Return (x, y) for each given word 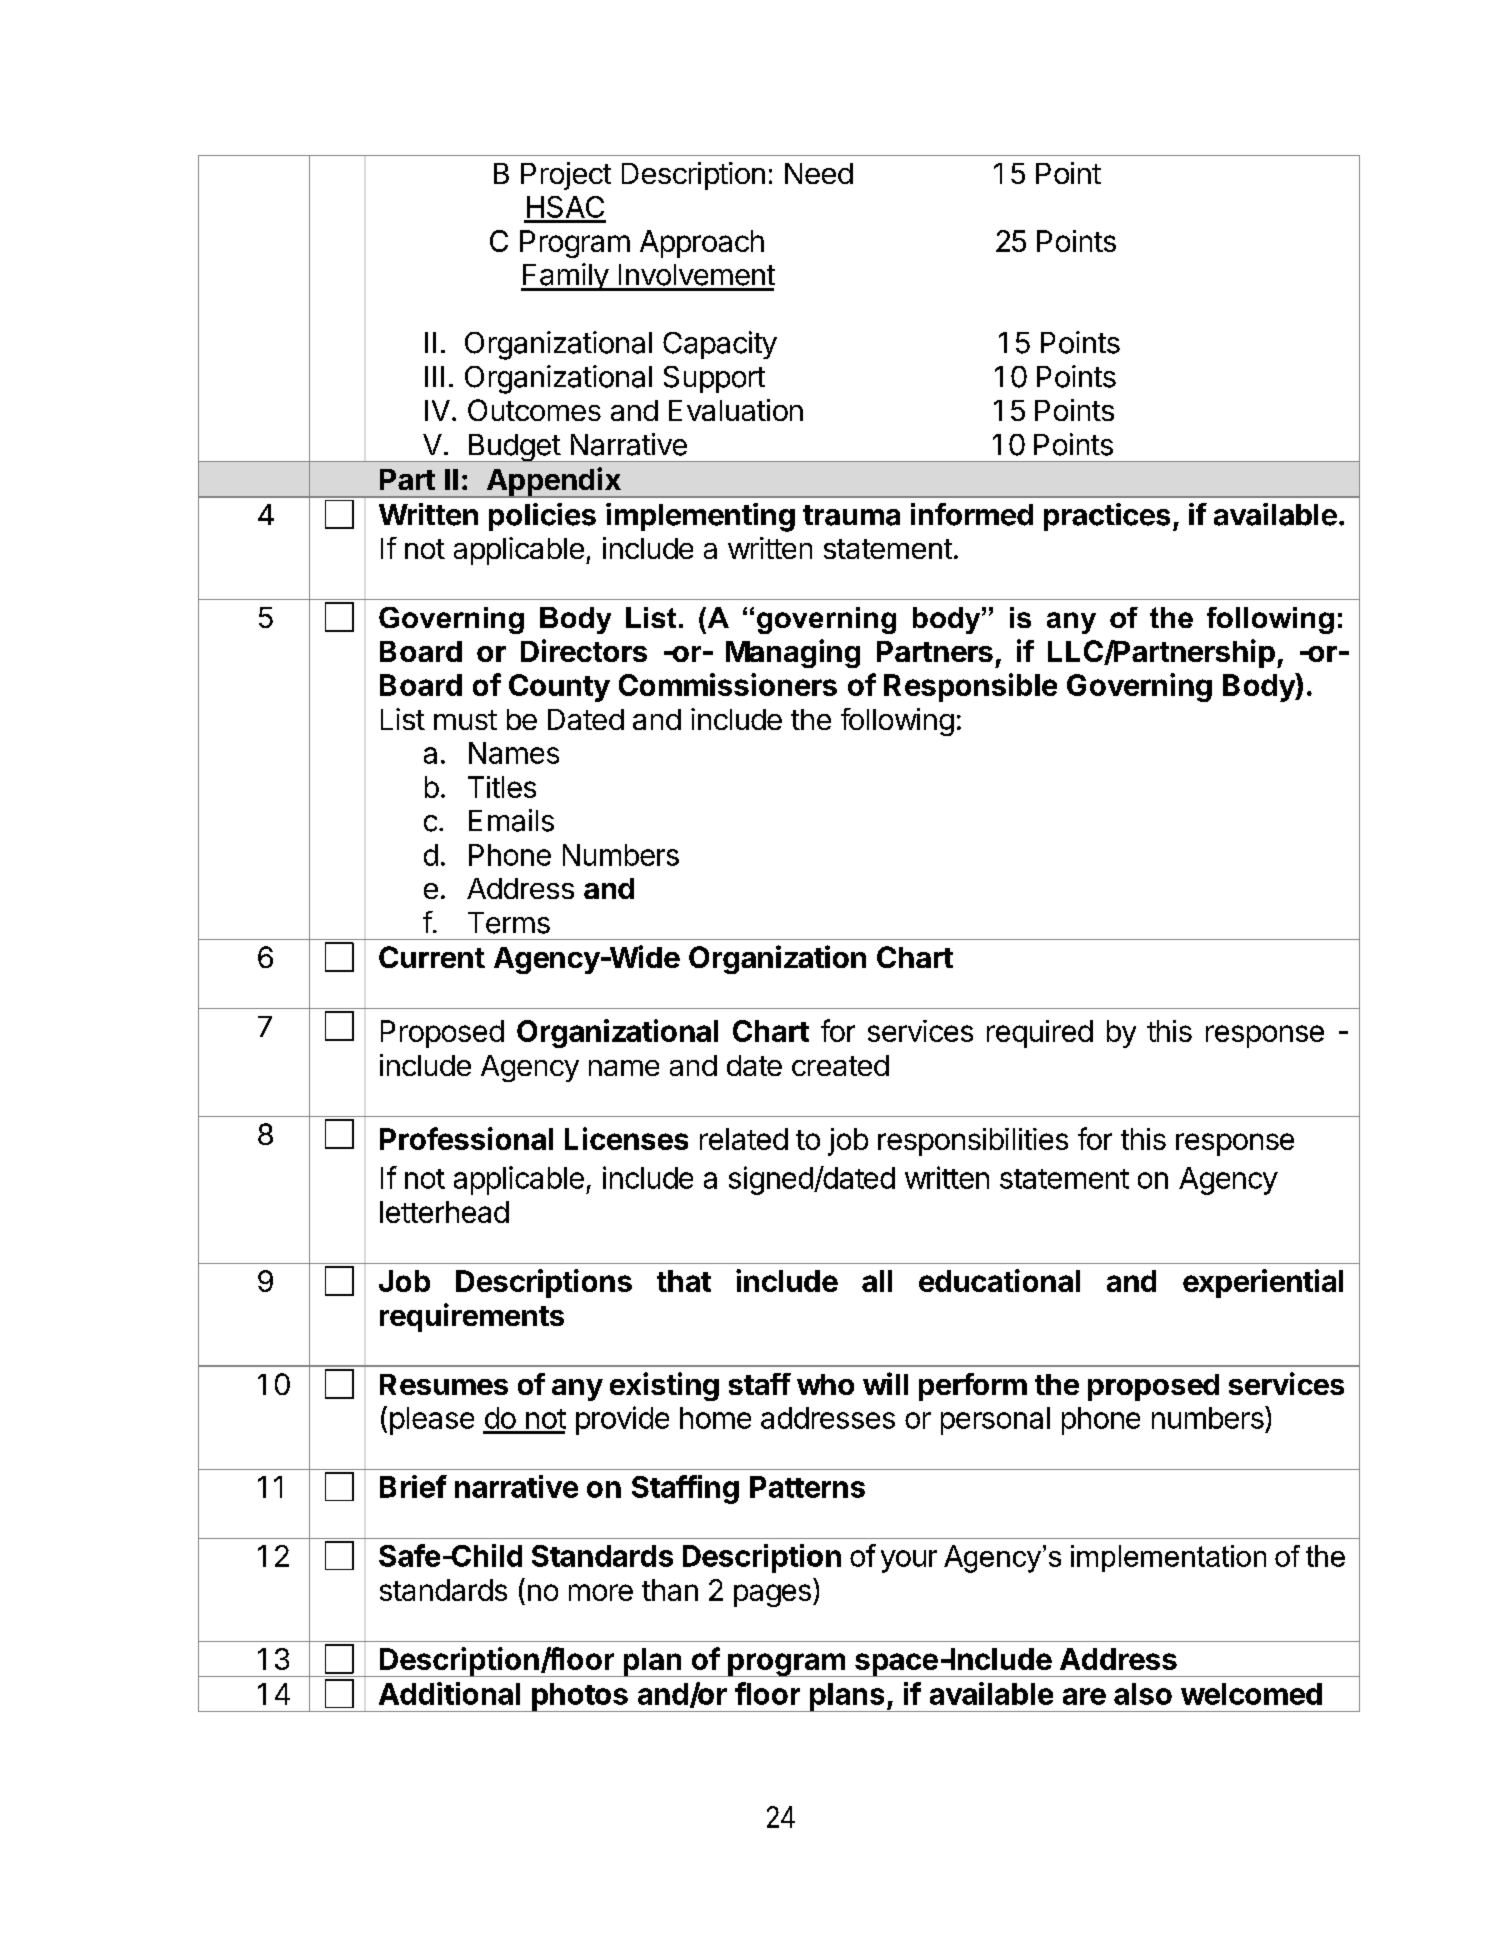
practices (1107, 517)
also (1143, 1694)
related (744, 1139)
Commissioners (728, 684)
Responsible (970, 687)
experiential (1263, 1283)
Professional (466, 1138)
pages (772, 1595)
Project (566, 176)
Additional (449, 1693)
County (559, 688)
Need (819, 173)
